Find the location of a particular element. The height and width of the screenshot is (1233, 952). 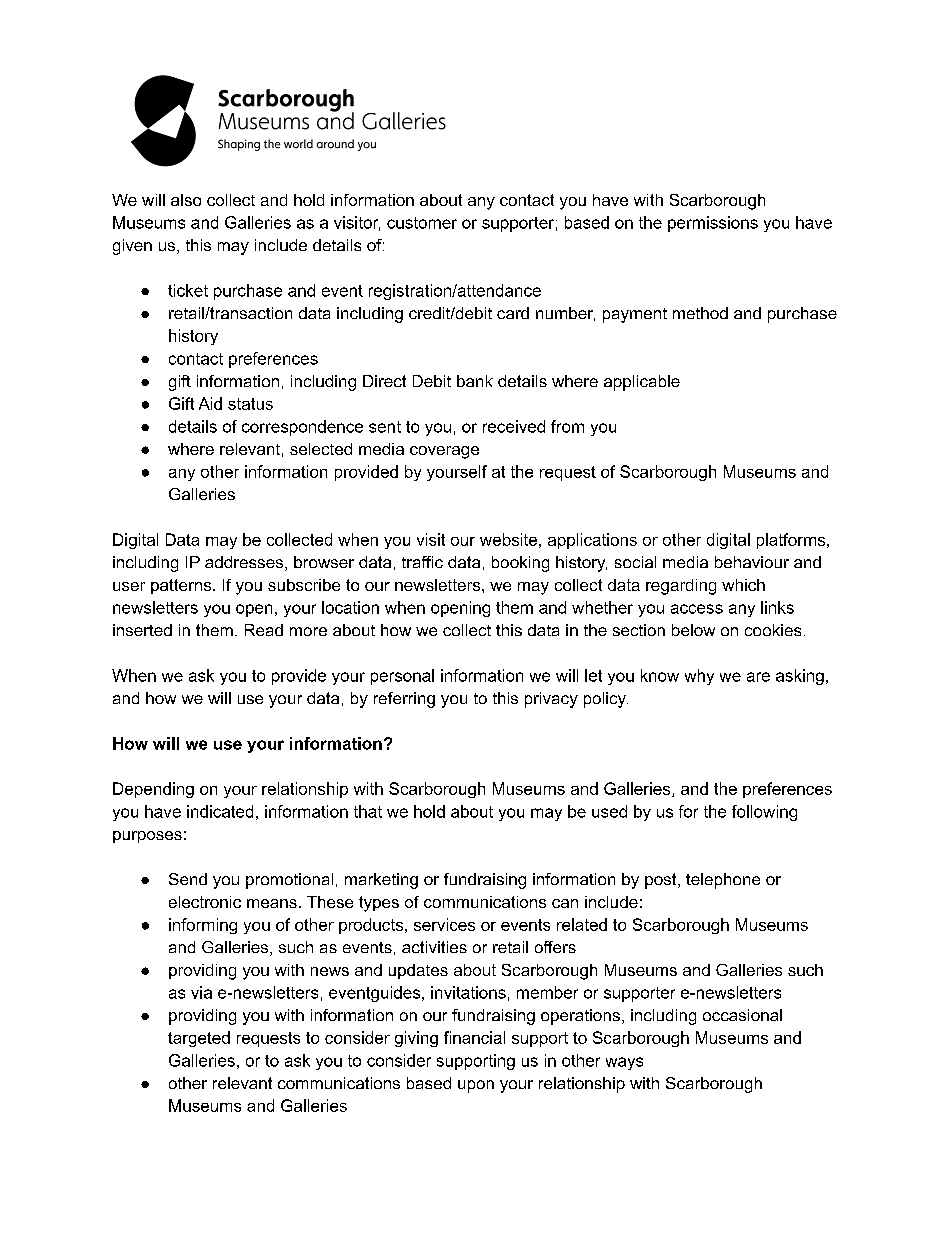

customer is located at coordinates (422, 223).
